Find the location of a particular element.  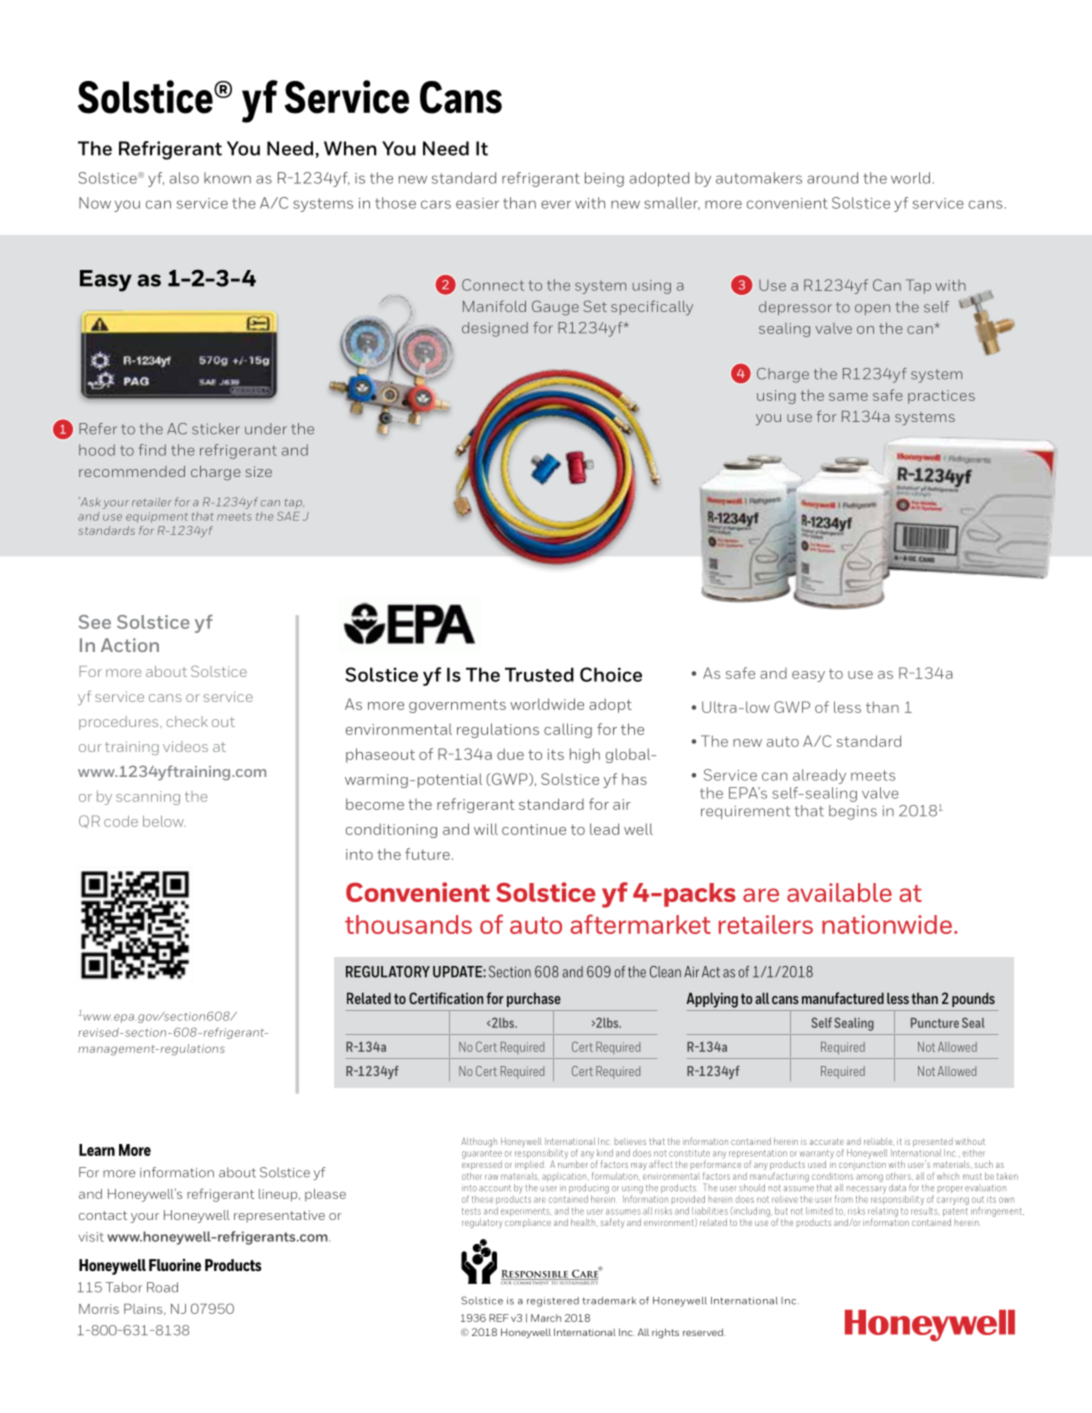

ever is located at coordinates (556, 204).
